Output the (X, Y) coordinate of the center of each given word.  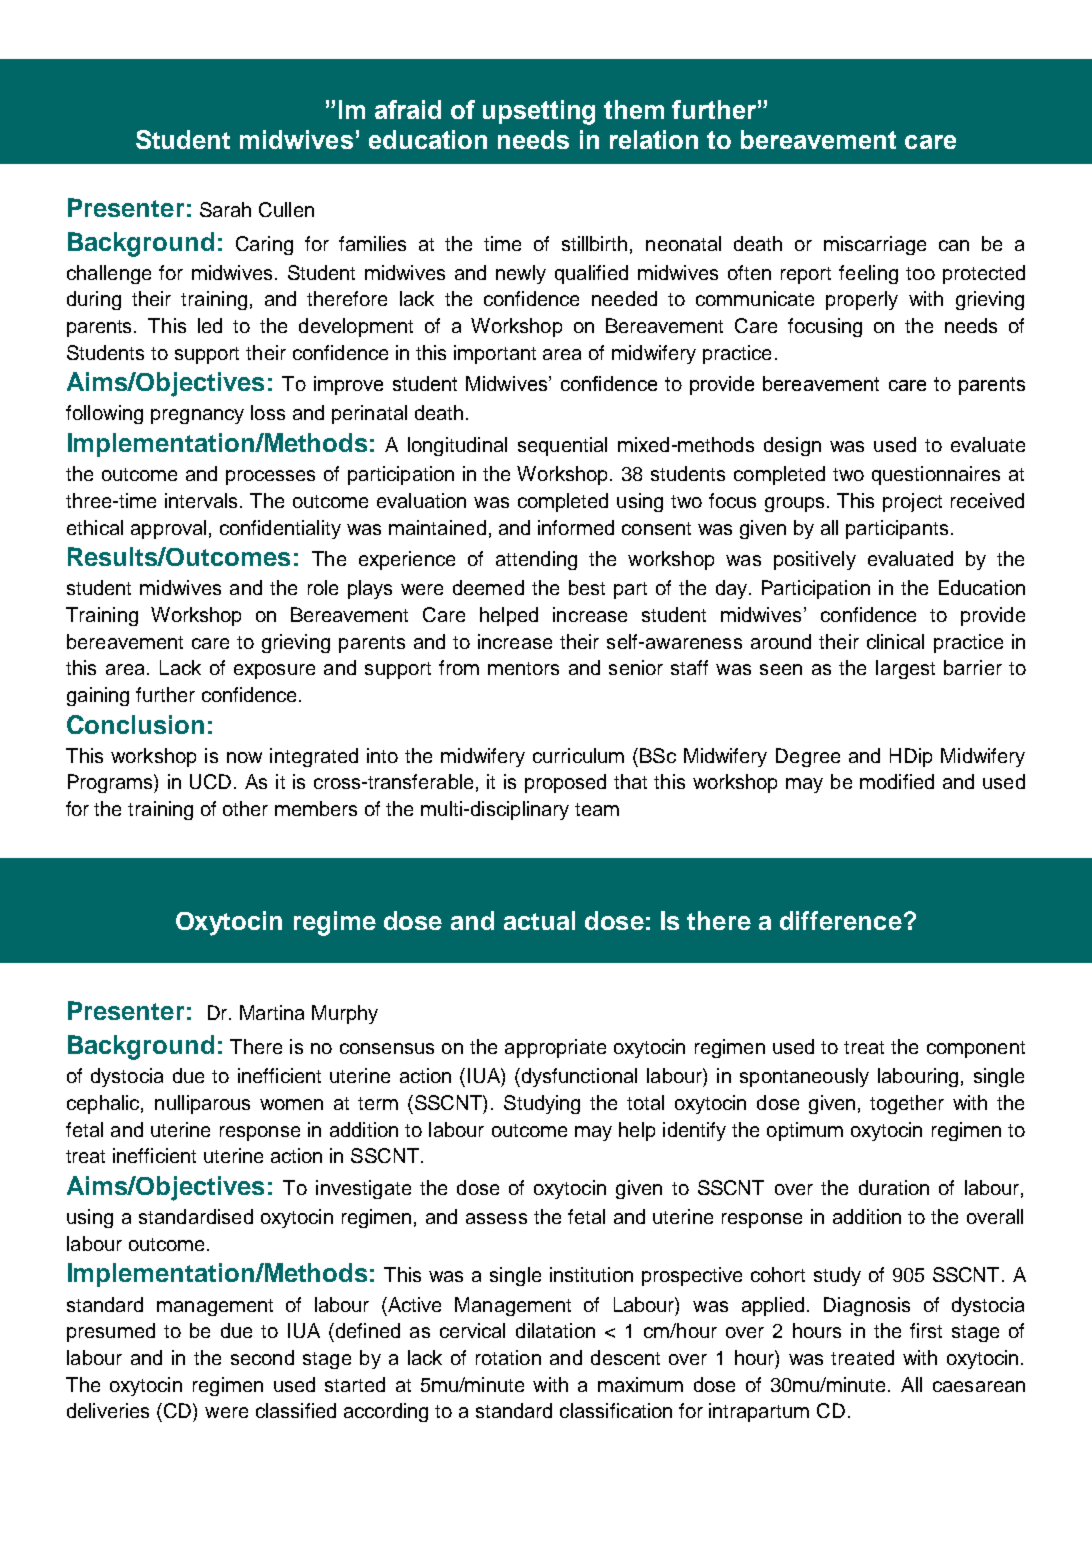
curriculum (578, 755)
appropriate (555, 1048)
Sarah (225, 209)
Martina (272, 1012)
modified (897, 781)
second (262, 1357)
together (907, 1104)
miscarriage (875, 245)
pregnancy (197, 416)
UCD (210, 781)
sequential (562, 446)
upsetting (539, 112)
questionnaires (936, 475)
